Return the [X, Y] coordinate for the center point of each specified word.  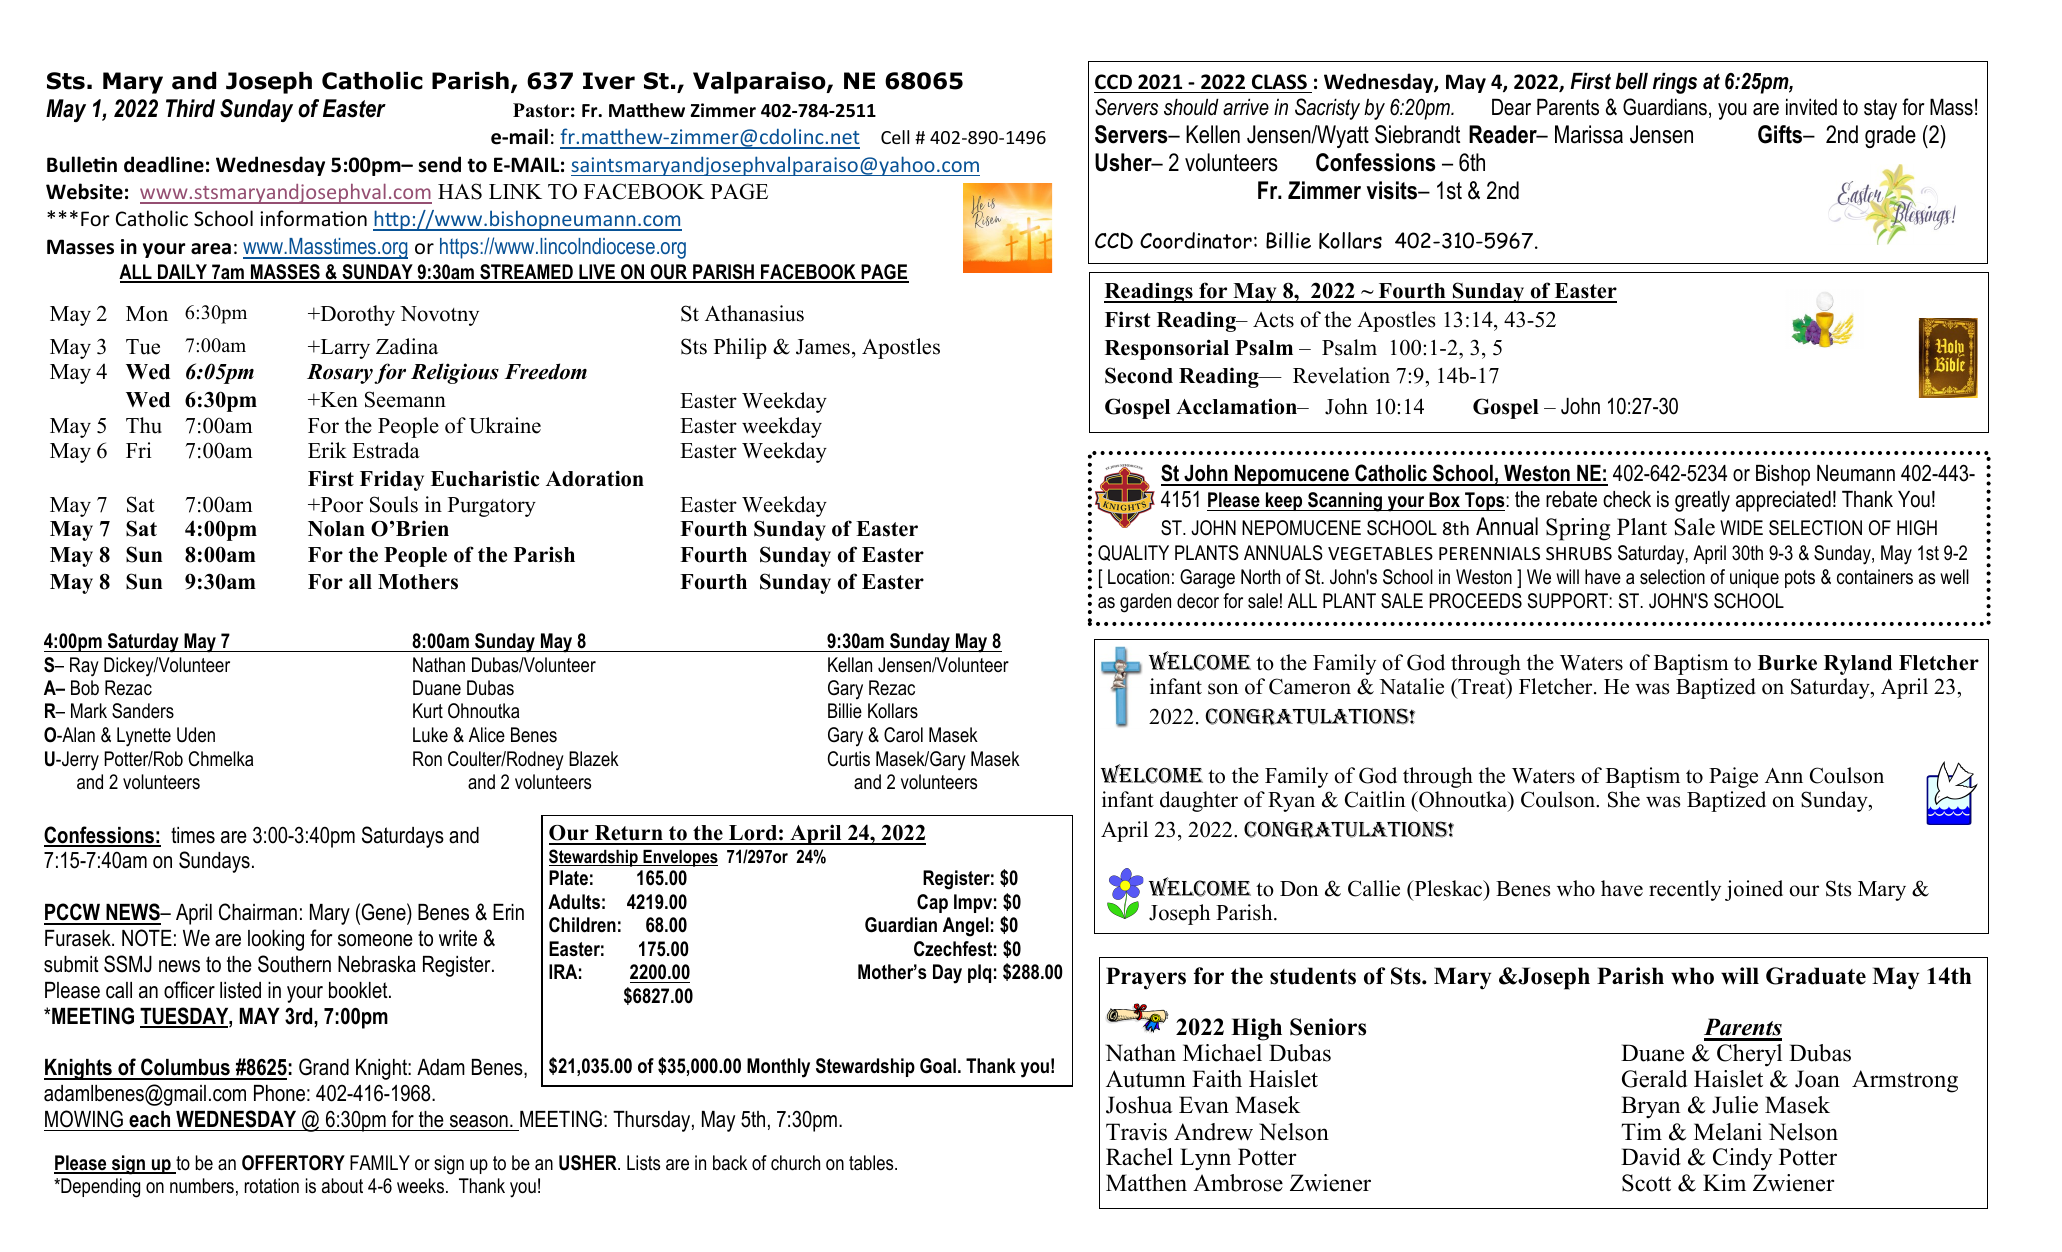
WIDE [1741, 527]
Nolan [336, 529]
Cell [895, 137]
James [823, 347]
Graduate [1816, 976]
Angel [966, 927]
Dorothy [356, 315]
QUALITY [1133, 553]
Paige [1733, 777]
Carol [903, 735]
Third [190, 108]
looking [276, 940]
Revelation [1341, 375]
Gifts [1781, 134]
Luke [430, 735]
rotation [272, 1186]
